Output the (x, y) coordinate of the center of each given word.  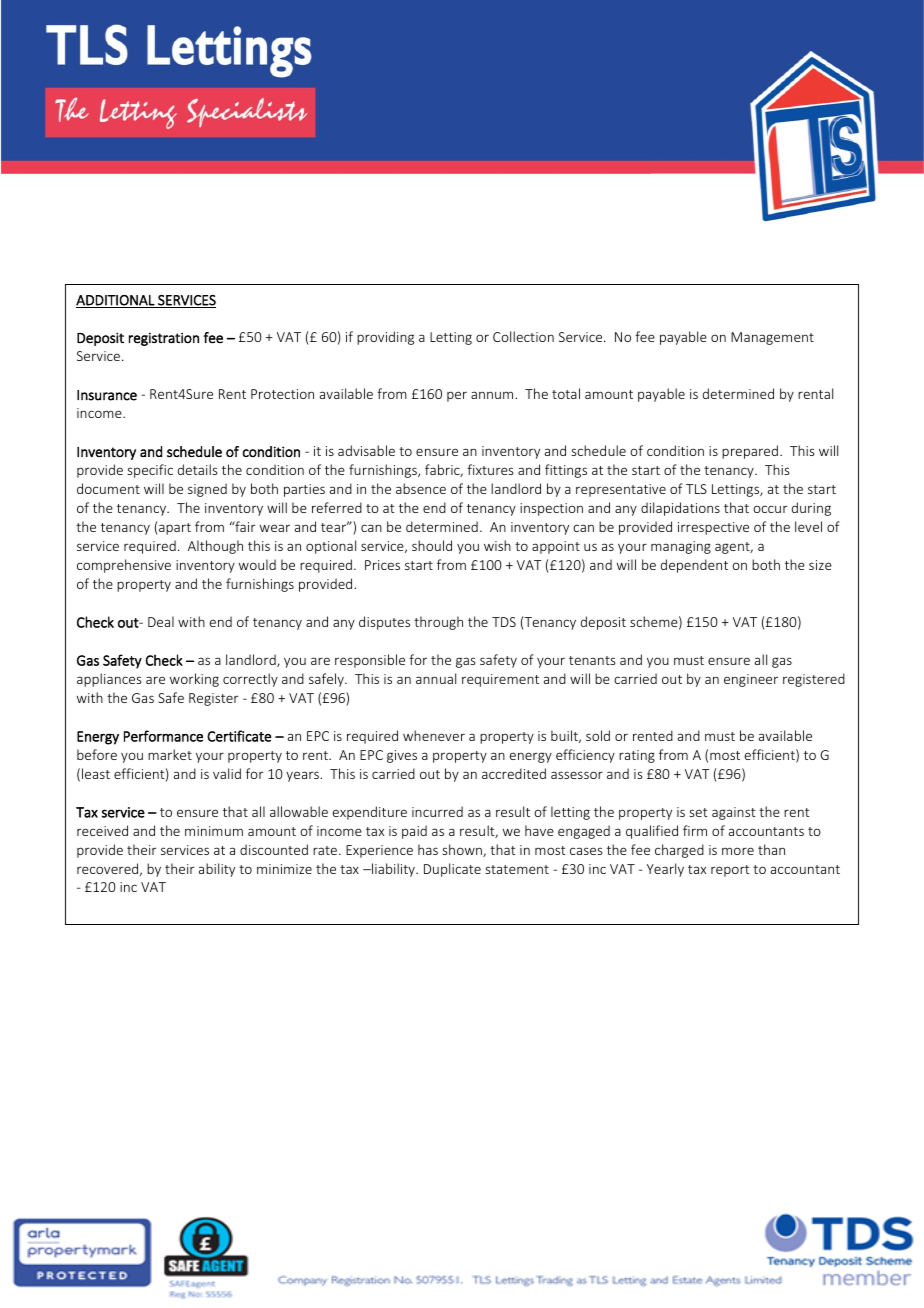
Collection (523, 336)
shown (463, 850)
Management (772, 338)
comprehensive (124, 566)
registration (164, 339)
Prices (382, 565)
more (738, 851)
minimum (214, 831)
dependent (694, 566)
